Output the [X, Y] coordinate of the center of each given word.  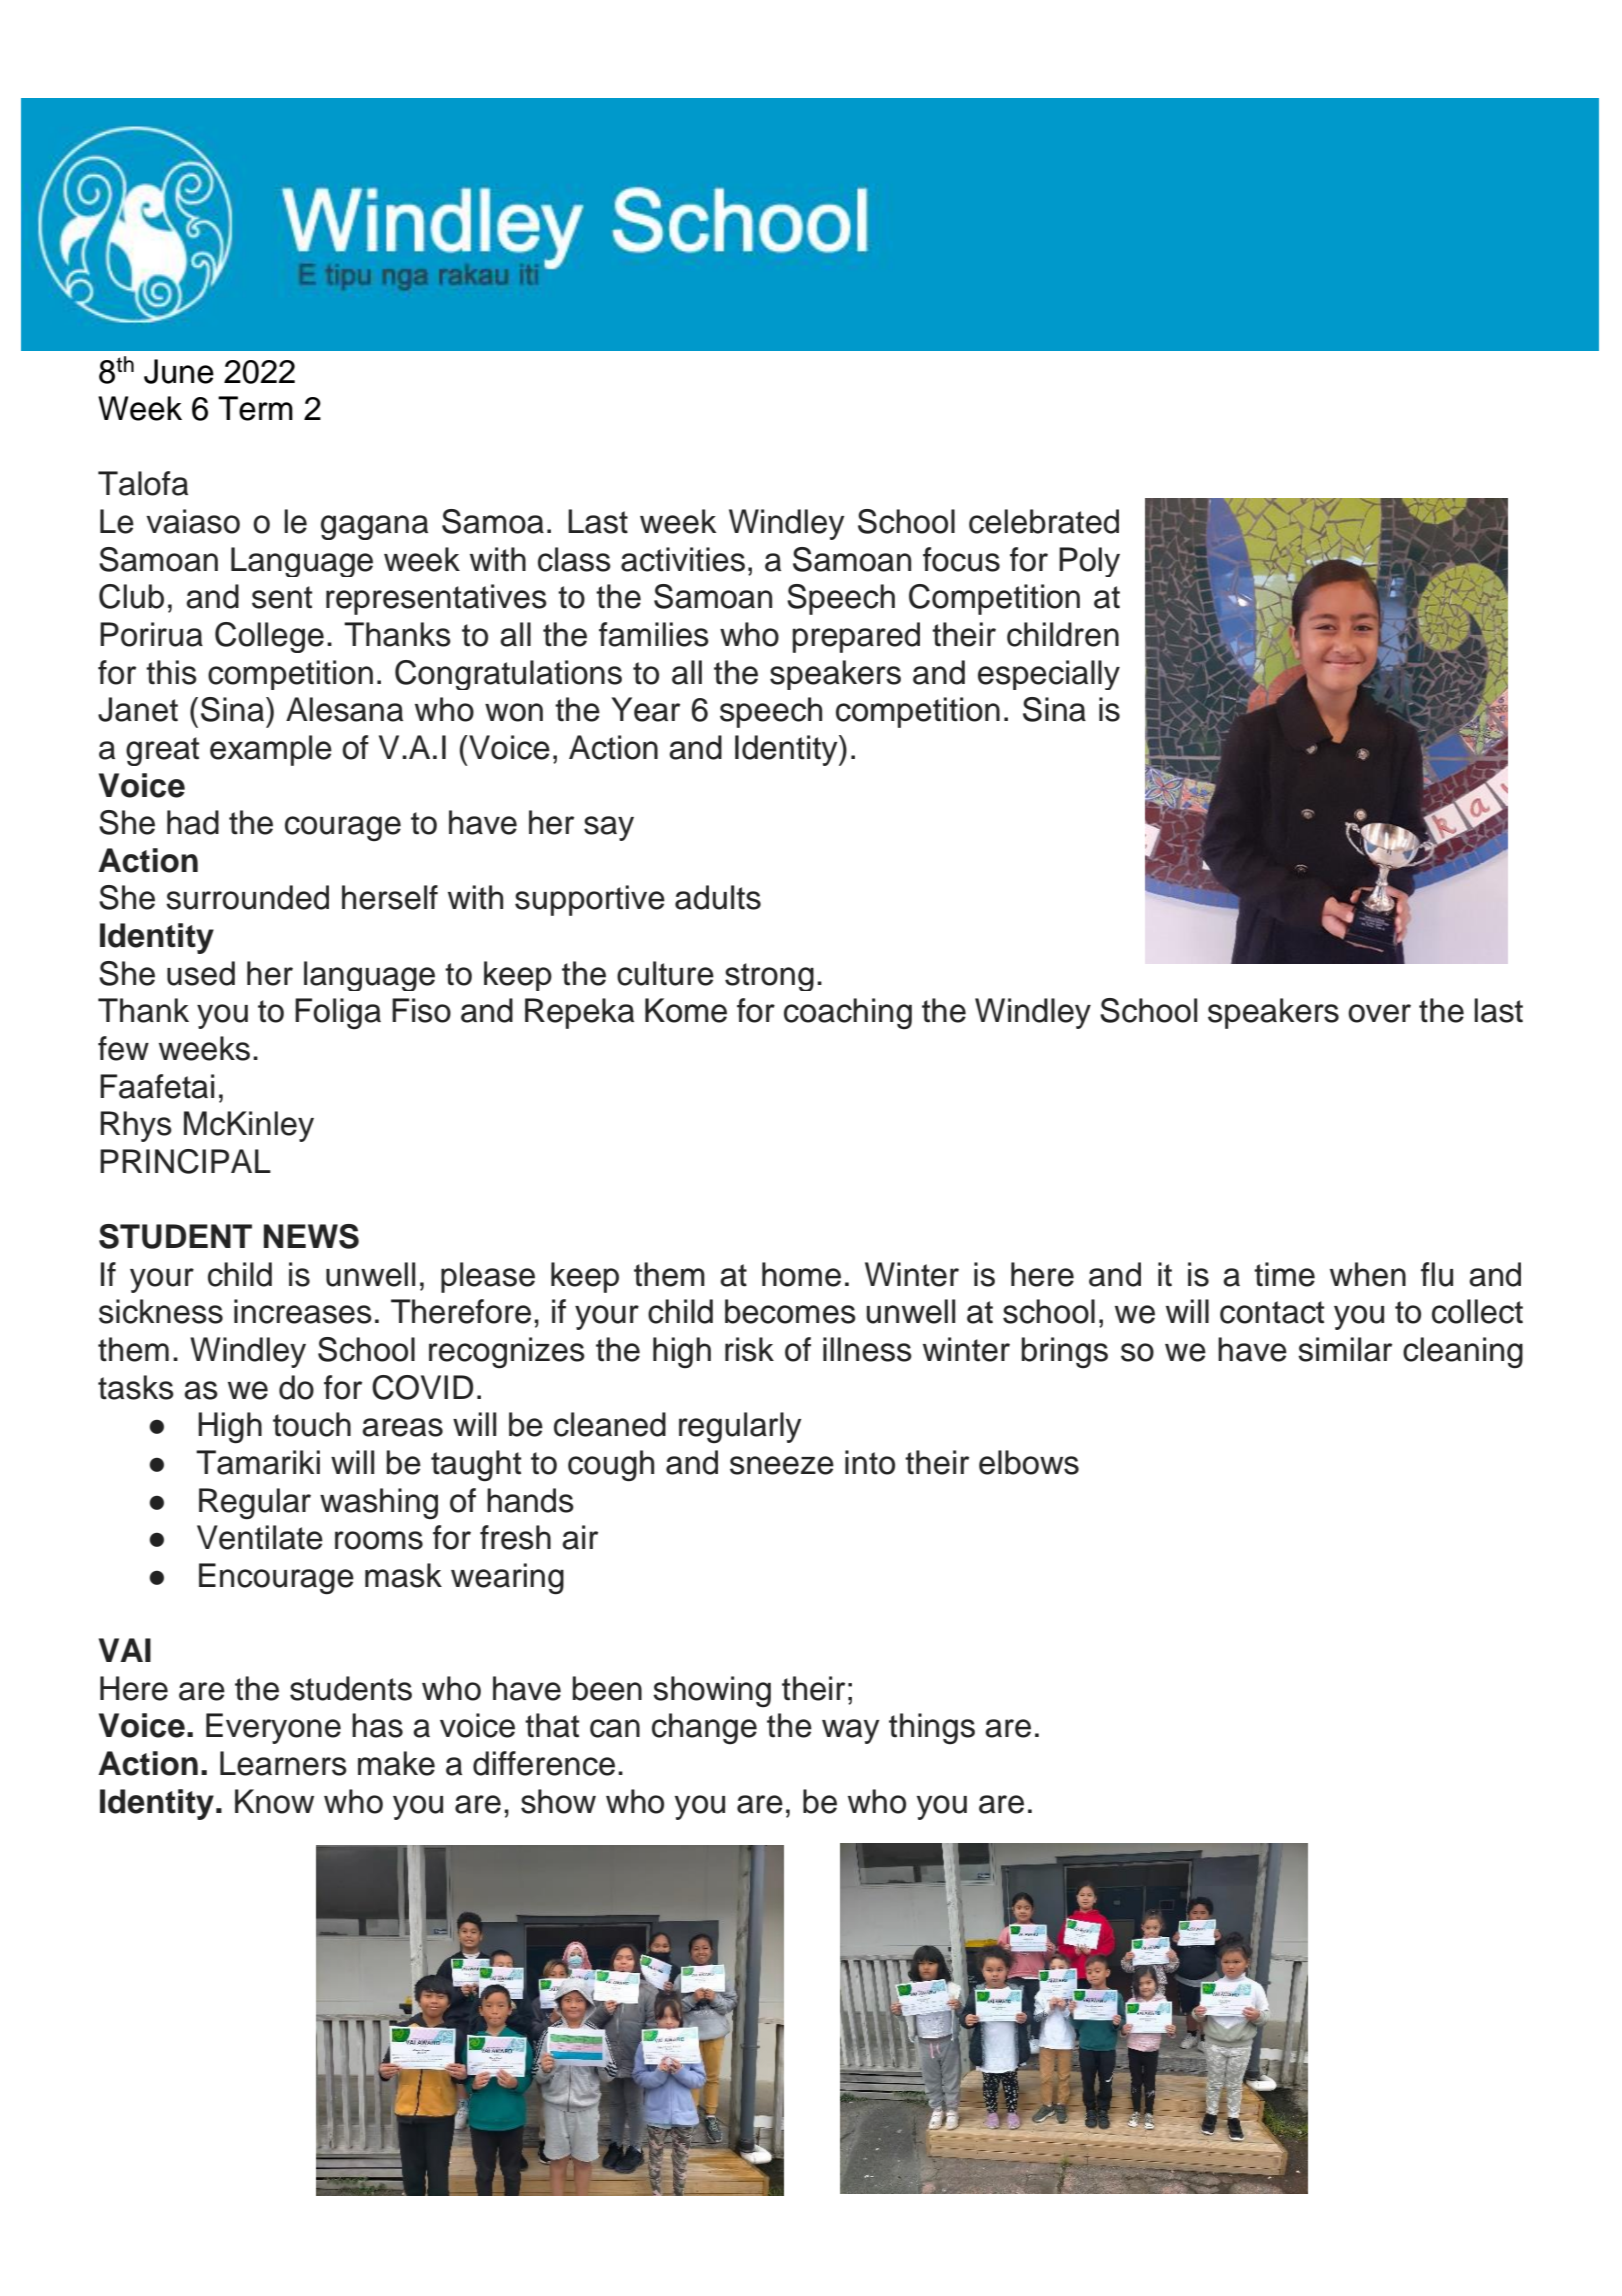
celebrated [1044, 521]
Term [255, 408]
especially [1049, 675]
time [1284, 1274]
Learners [283, 1763]
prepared [856, 637]
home [801, 1274]
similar [1345, 1349]
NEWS [311, 1236]
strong [769, 977]
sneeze [782, 1465]
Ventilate [260, 1537]
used [201, 973]
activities [683, 559]
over [1379, 1013]
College [269, 637]
